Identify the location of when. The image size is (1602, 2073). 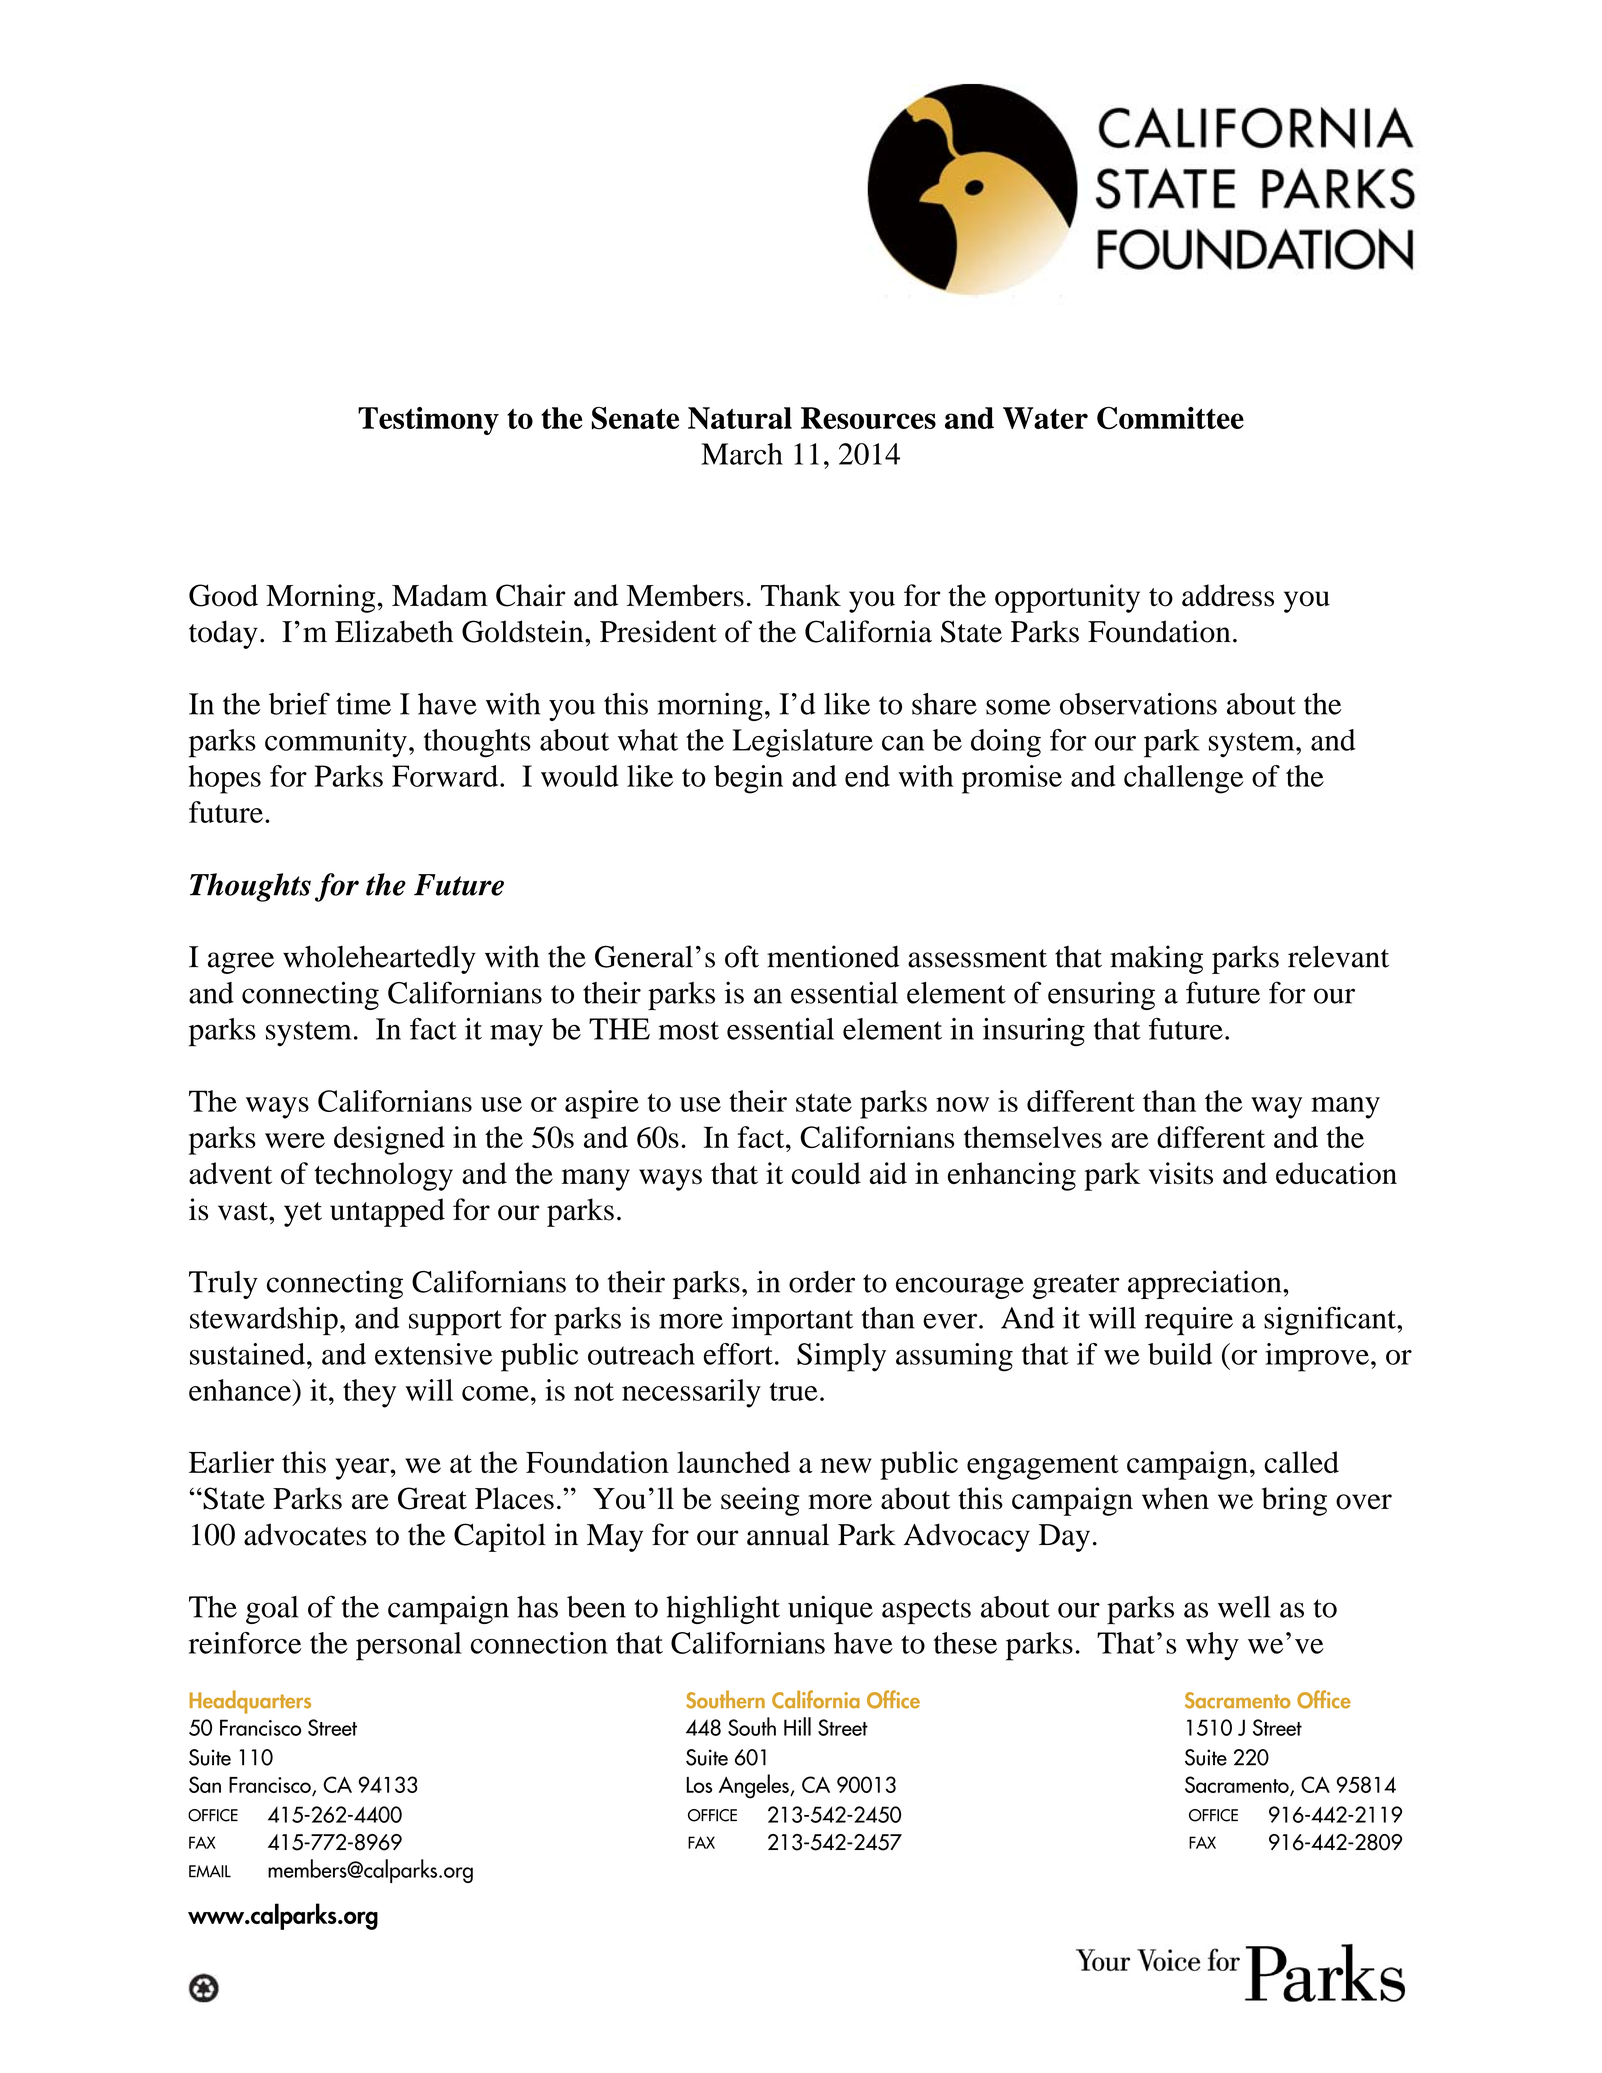
(1175, 1498).
